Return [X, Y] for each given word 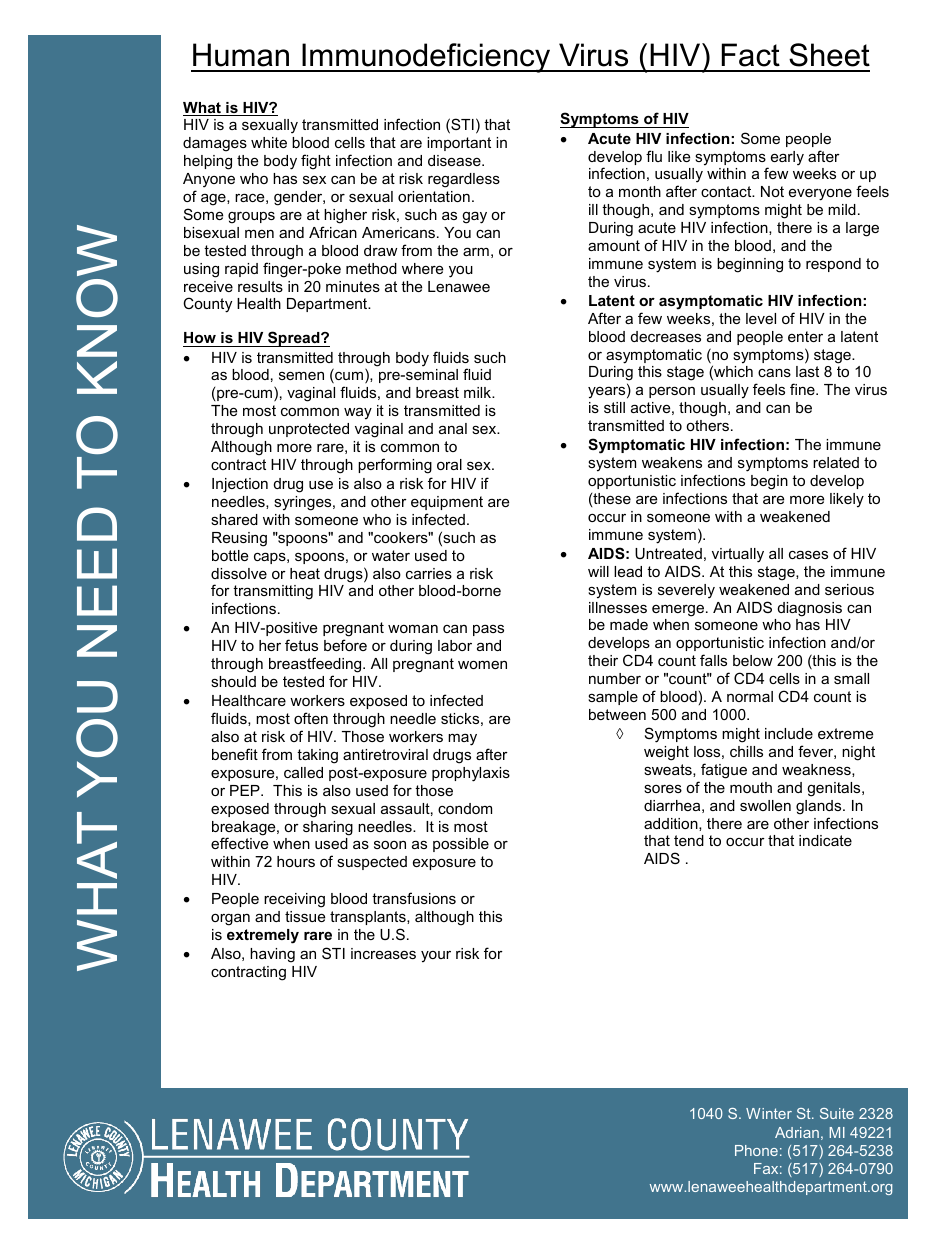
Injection [240, 485]
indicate [825, 840]
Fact [751, 55]
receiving [294, 900]
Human [241, 55]
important [459, 144]
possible [461, 845]
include [789, 733]
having [272, 955]
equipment [447, 503]
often [311, 718]
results [260, 286]
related [836, 462]
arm [476, 251]
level [761, 318]
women [482, 664]
